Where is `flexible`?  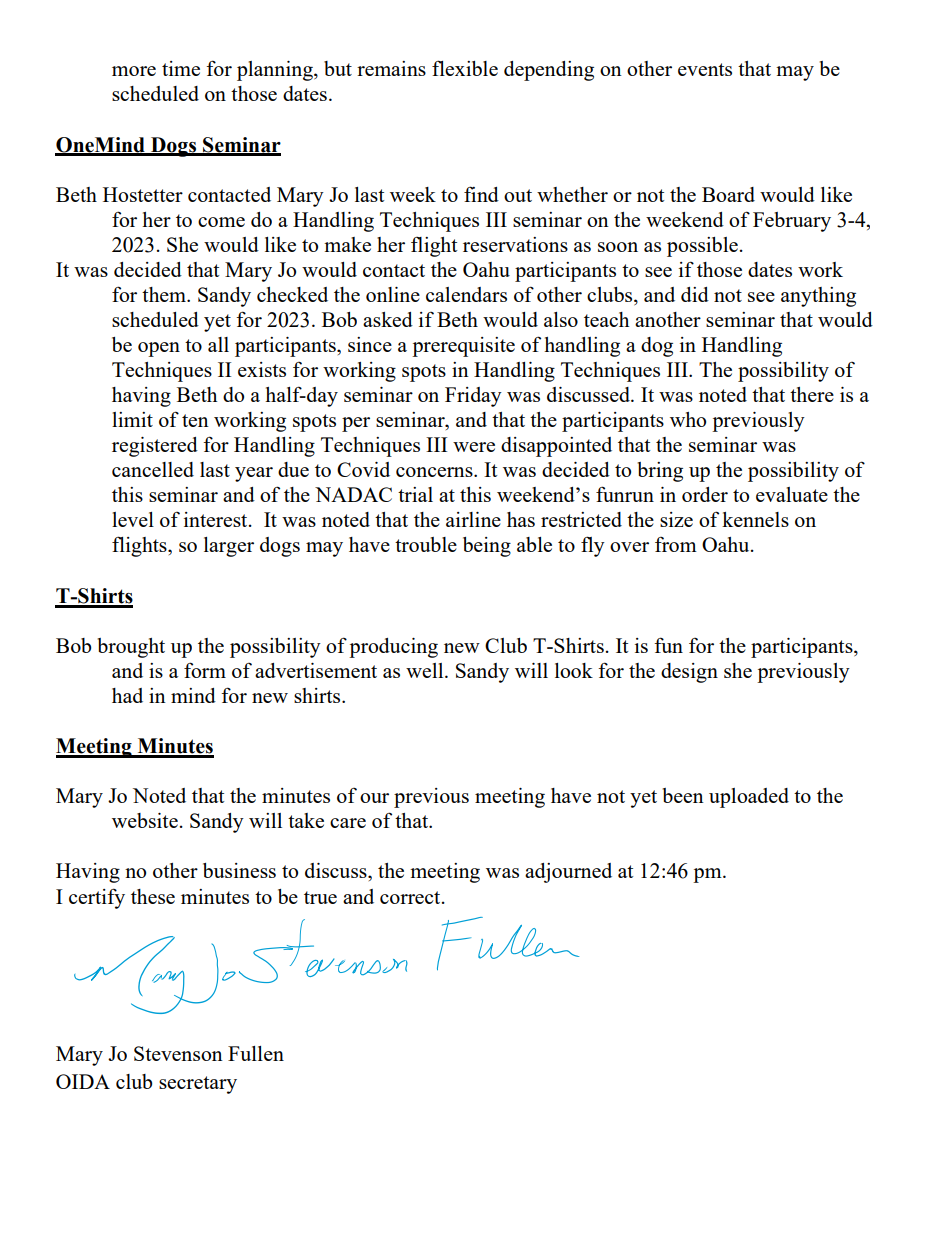 flexible is located at coordinates (465, 68).
